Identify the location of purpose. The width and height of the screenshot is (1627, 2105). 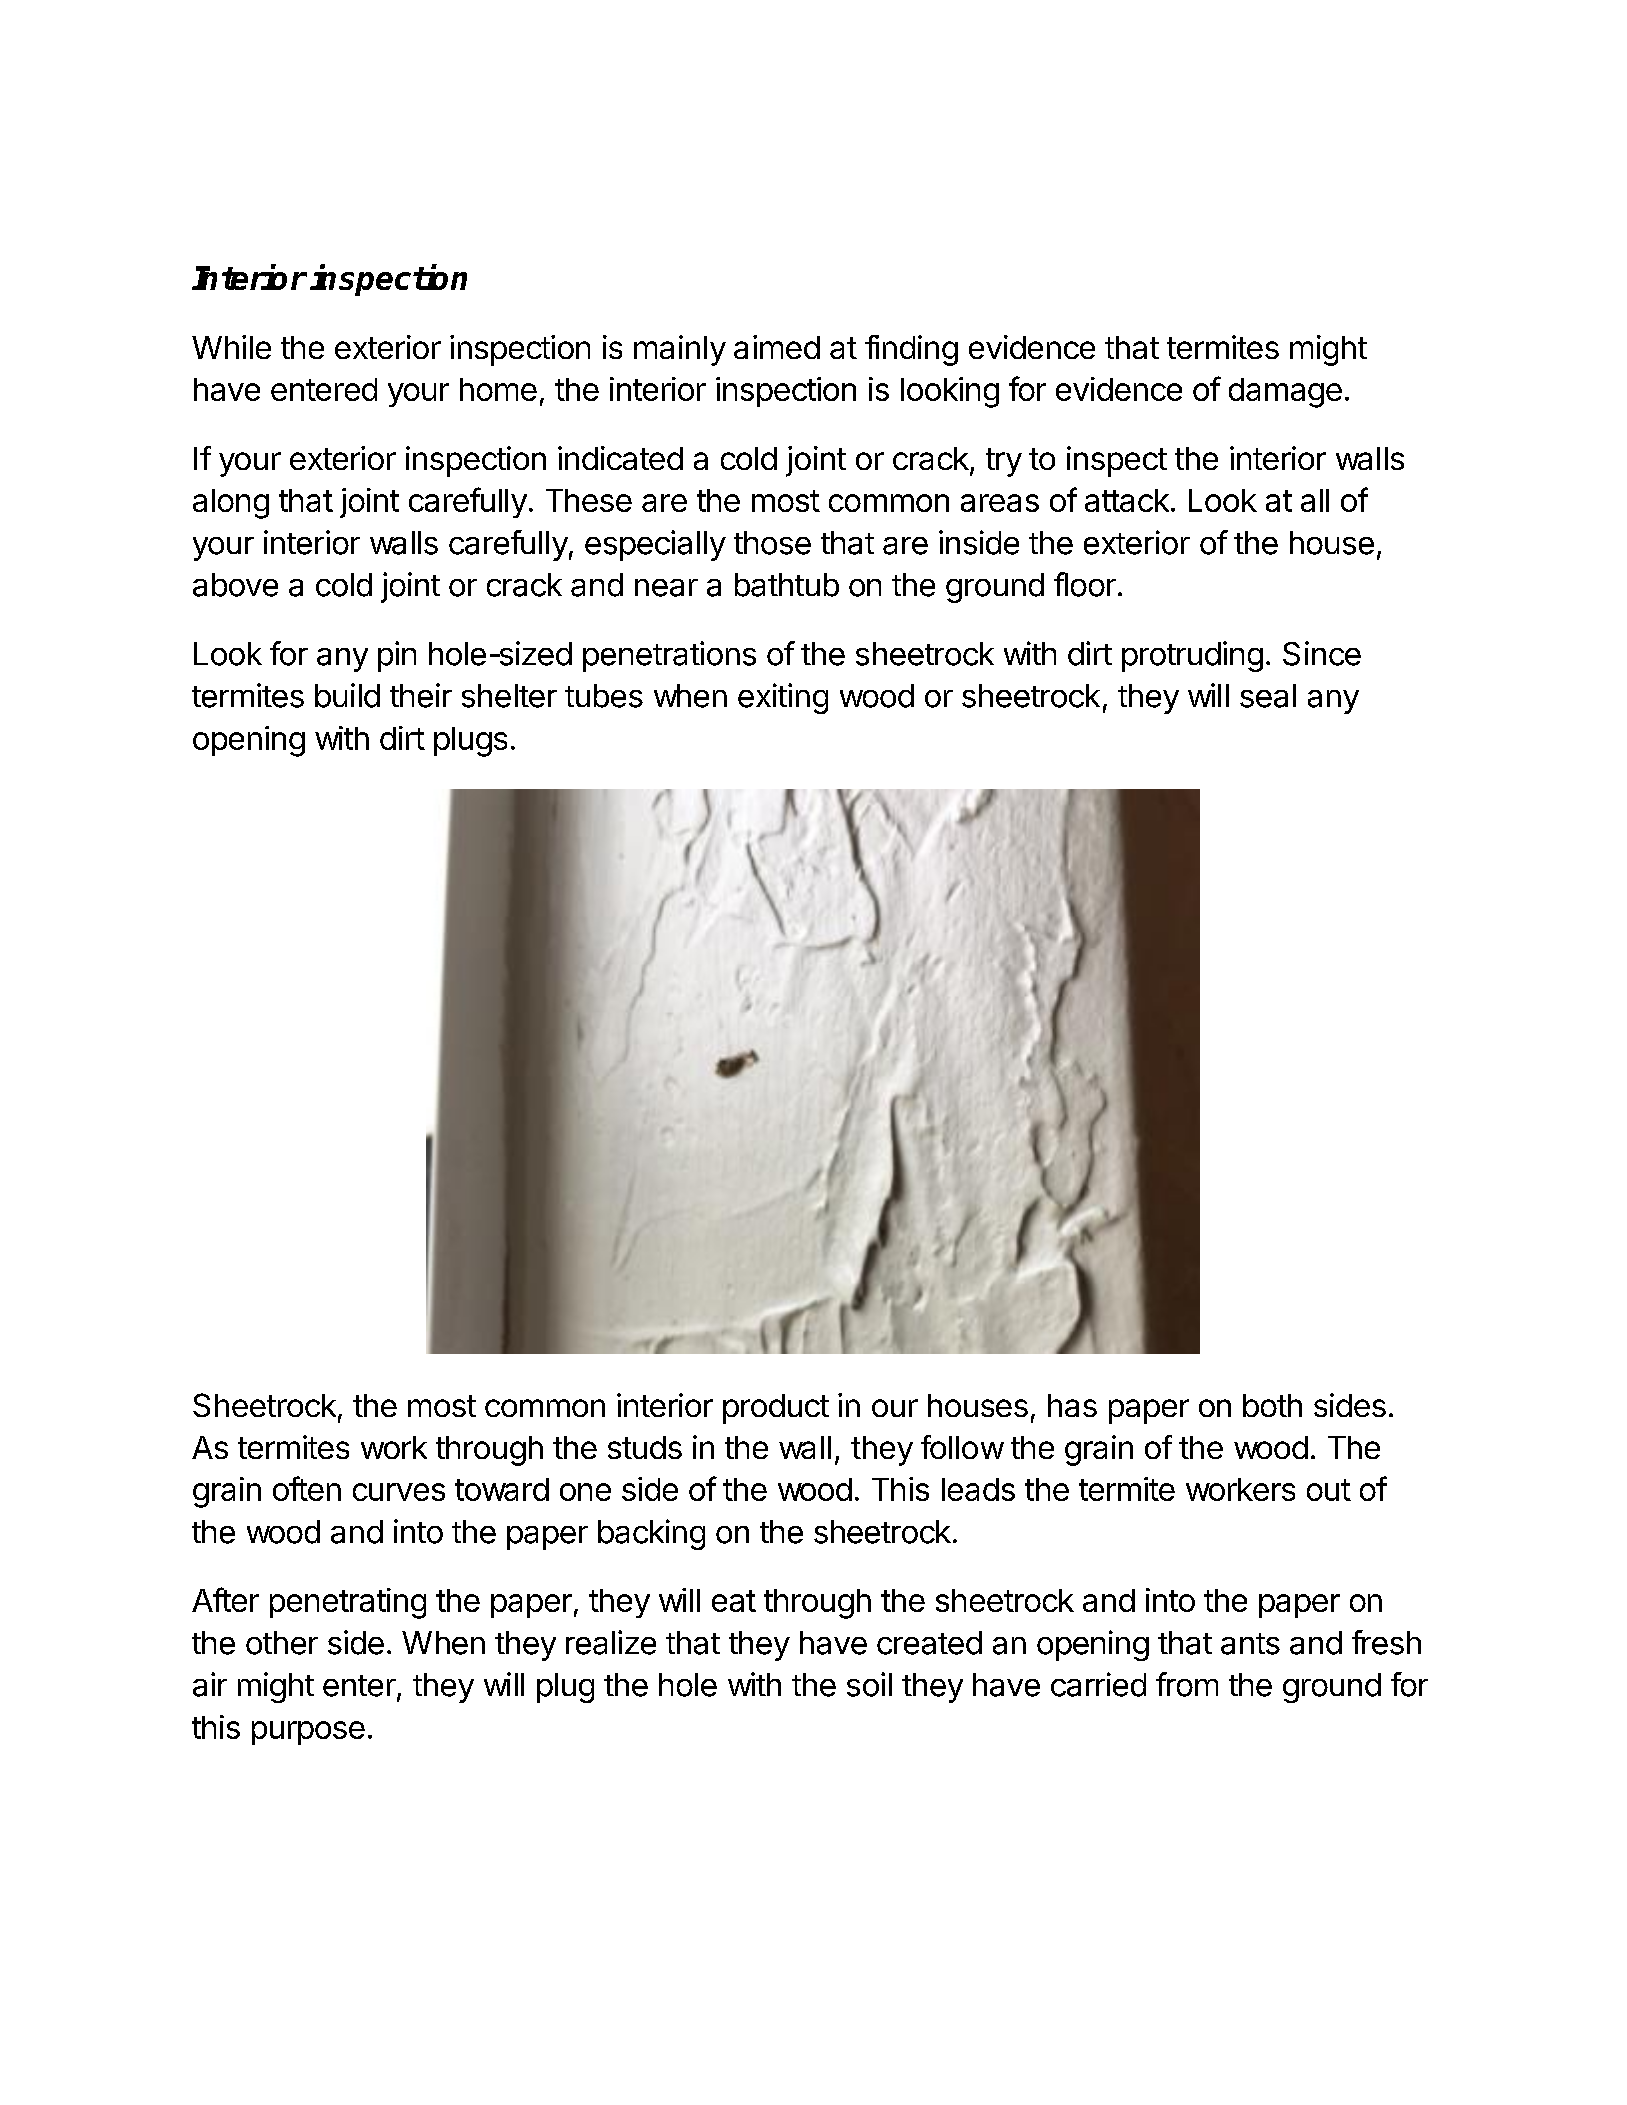
(308, 1733).
